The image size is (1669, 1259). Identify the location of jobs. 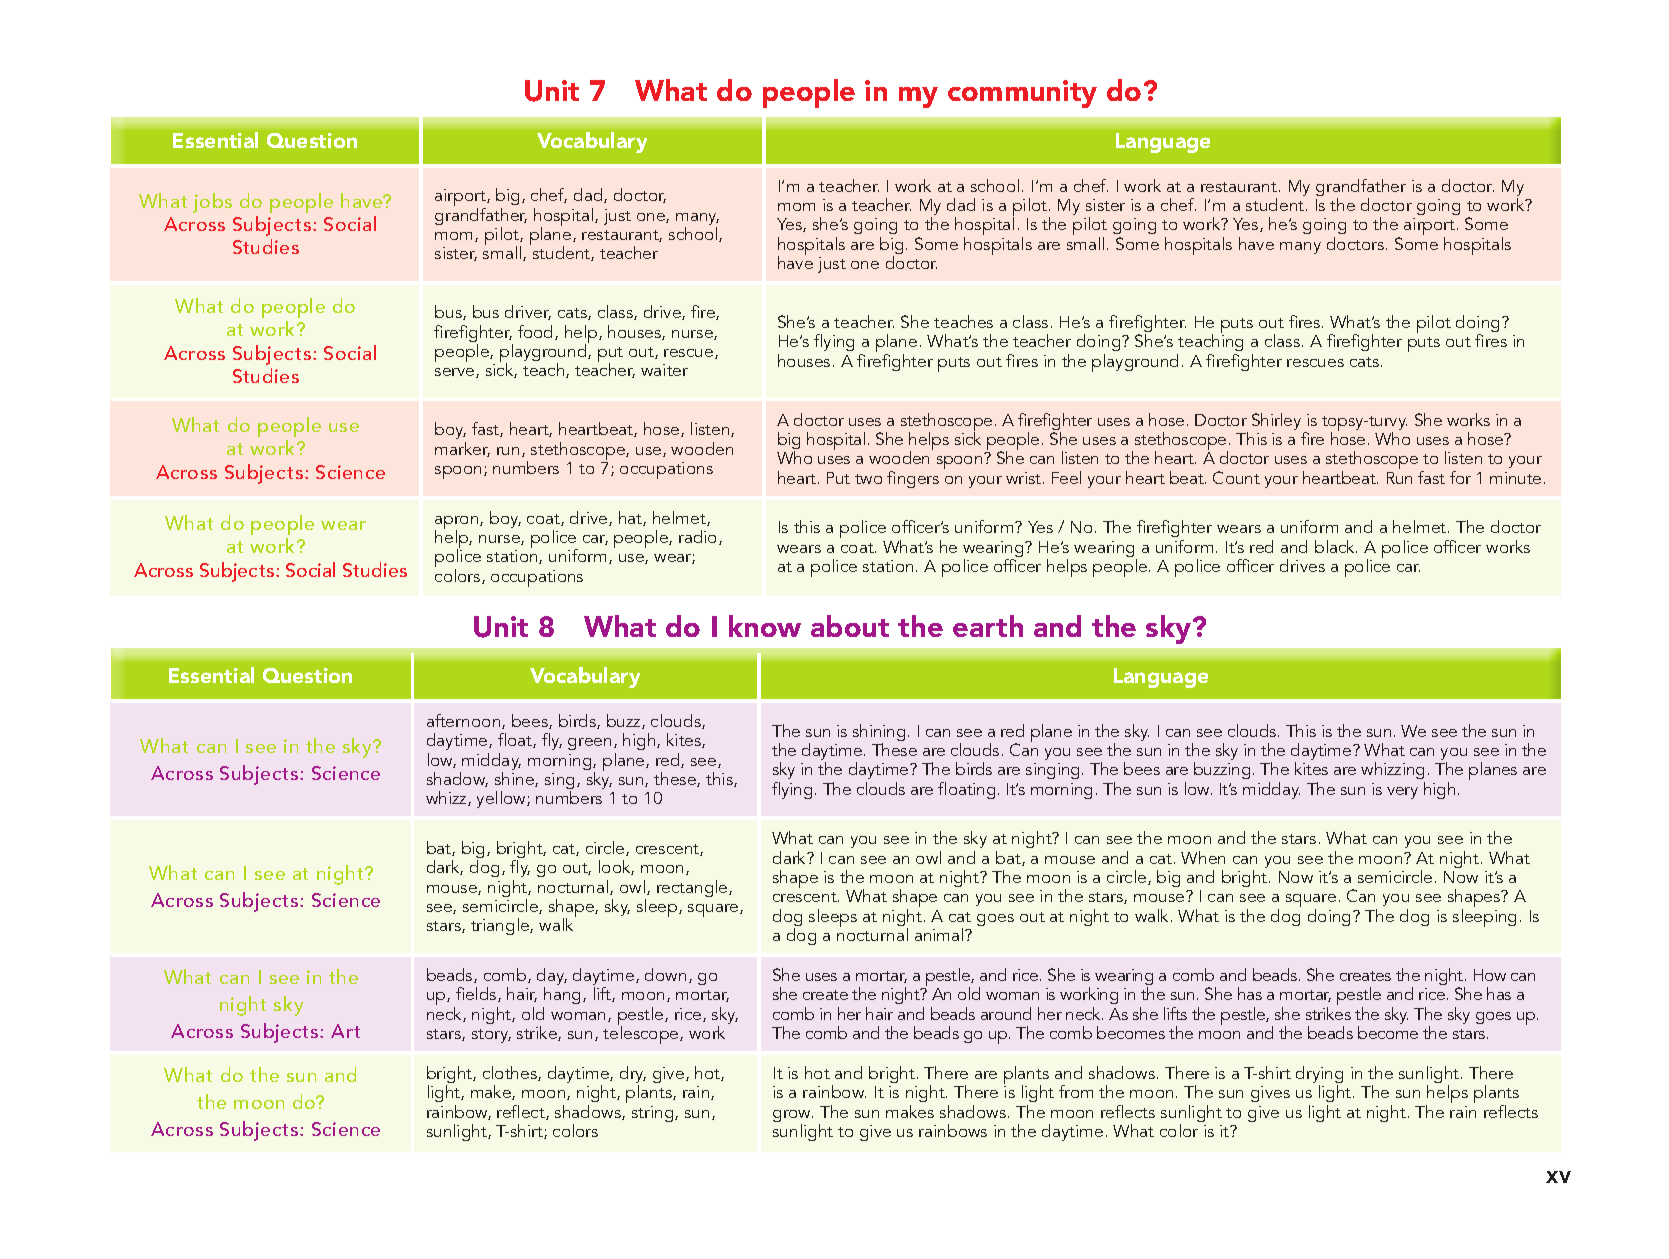
(212, 203).
